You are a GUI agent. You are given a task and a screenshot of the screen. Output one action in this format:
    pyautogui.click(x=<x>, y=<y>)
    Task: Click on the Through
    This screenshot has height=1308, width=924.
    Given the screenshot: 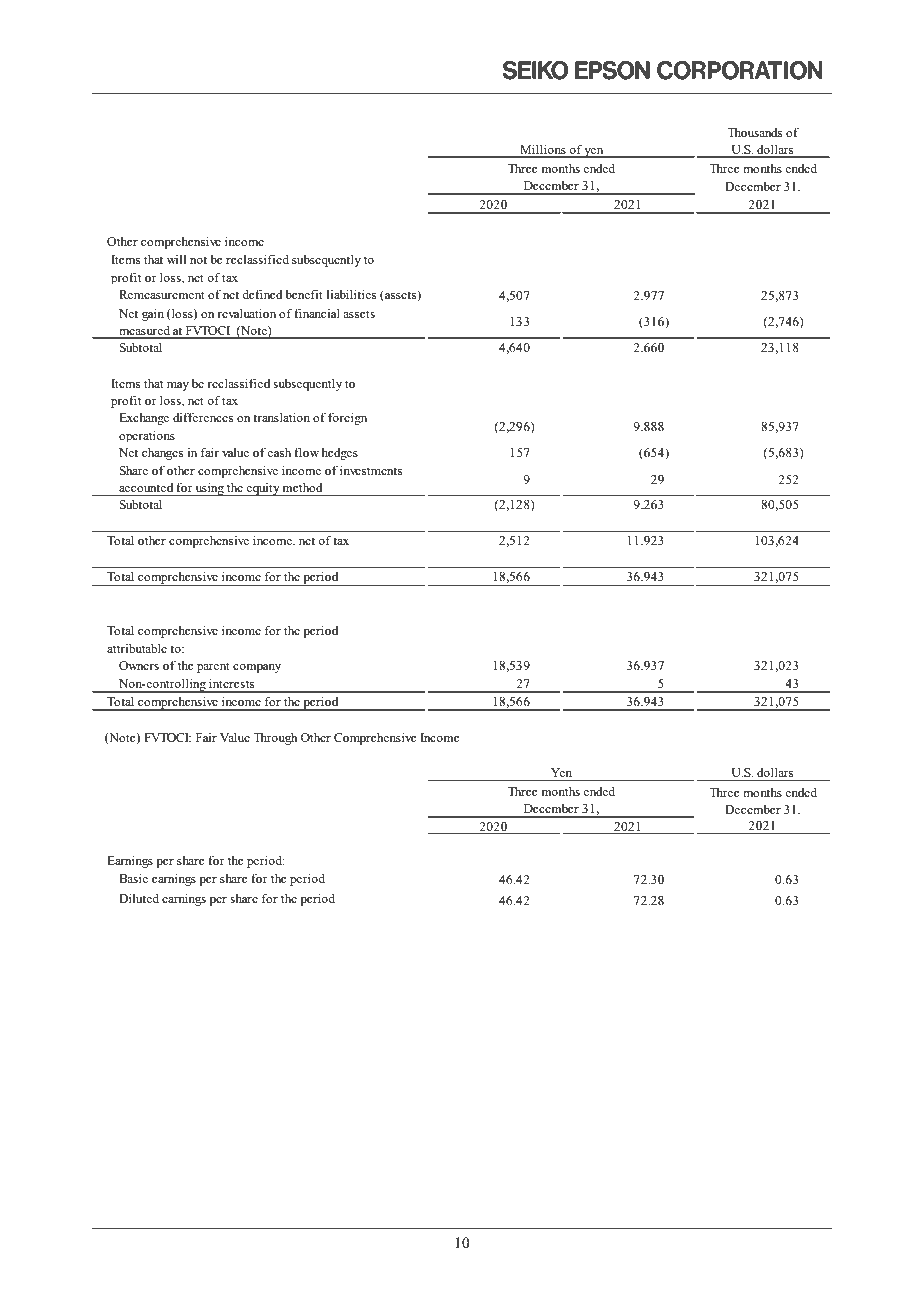 What is the action you would take?
    pyautogui.click(x=275, y=738)
